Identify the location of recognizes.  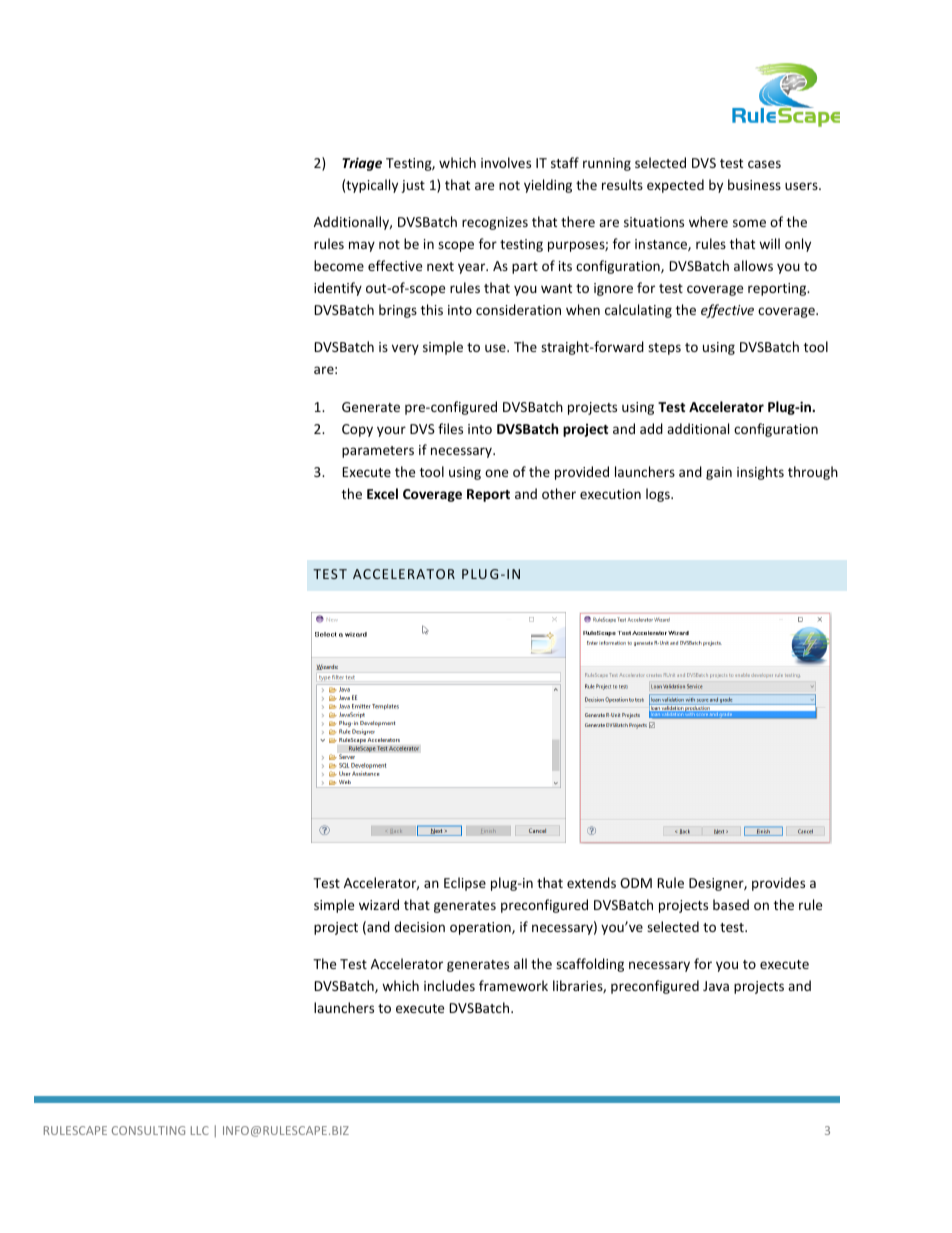
(495, 223).
